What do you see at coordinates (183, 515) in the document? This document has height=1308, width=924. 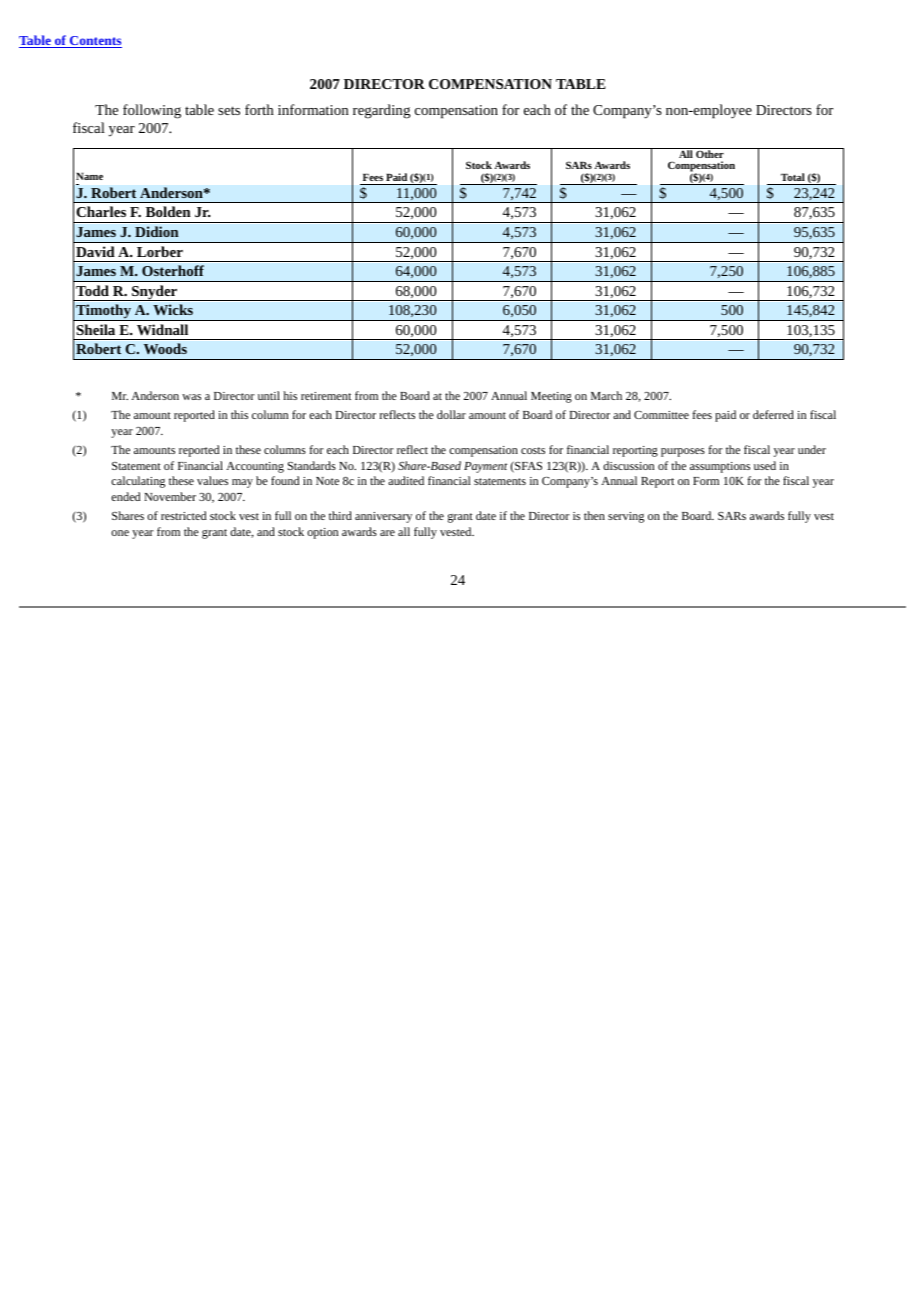 I see `restricted` at bounding box center [183, 515].
